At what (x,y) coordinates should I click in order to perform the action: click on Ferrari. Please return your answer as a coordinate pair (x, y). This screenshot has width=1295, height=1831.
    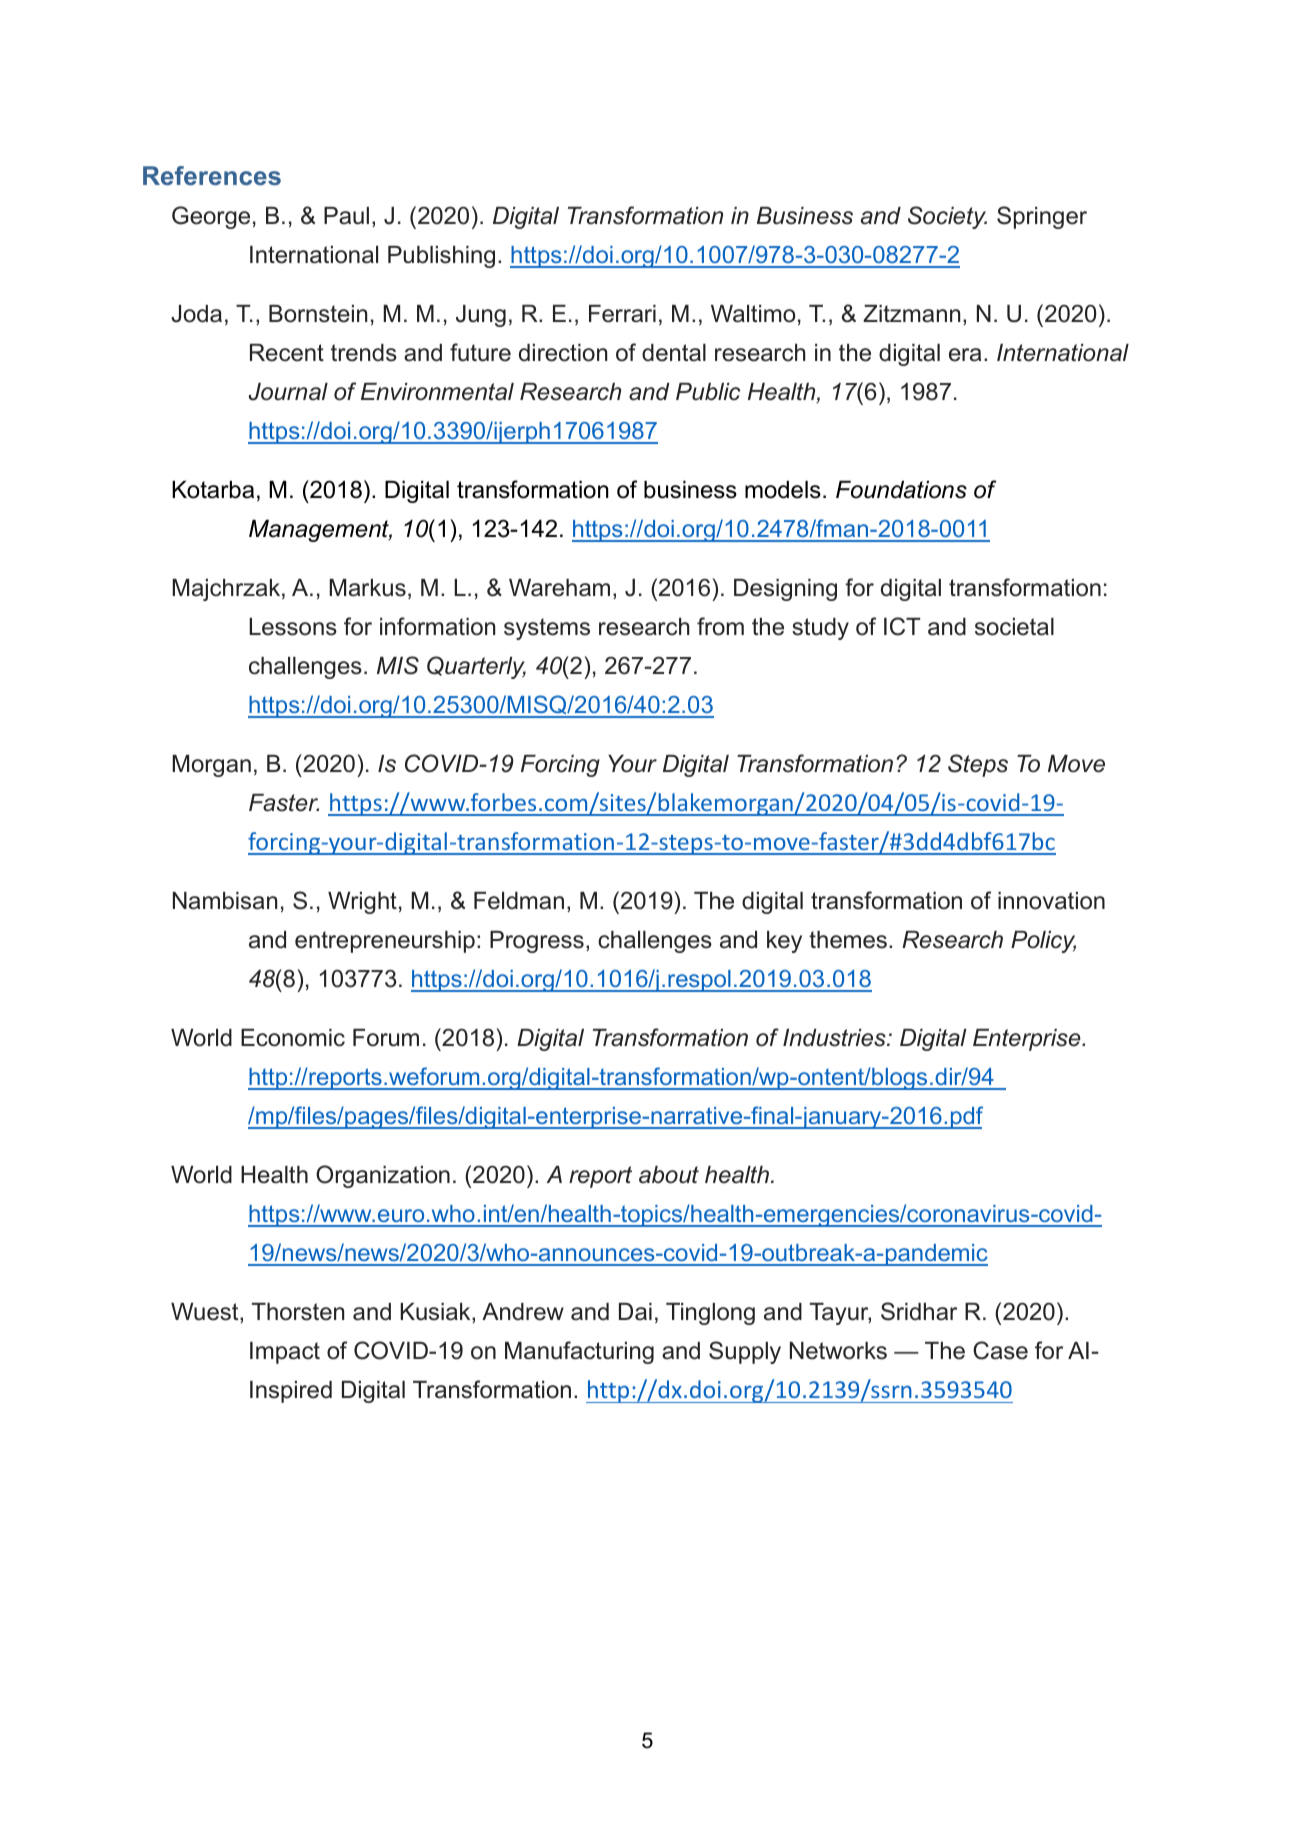
    Looking at the image, I should click on (622, 314).
